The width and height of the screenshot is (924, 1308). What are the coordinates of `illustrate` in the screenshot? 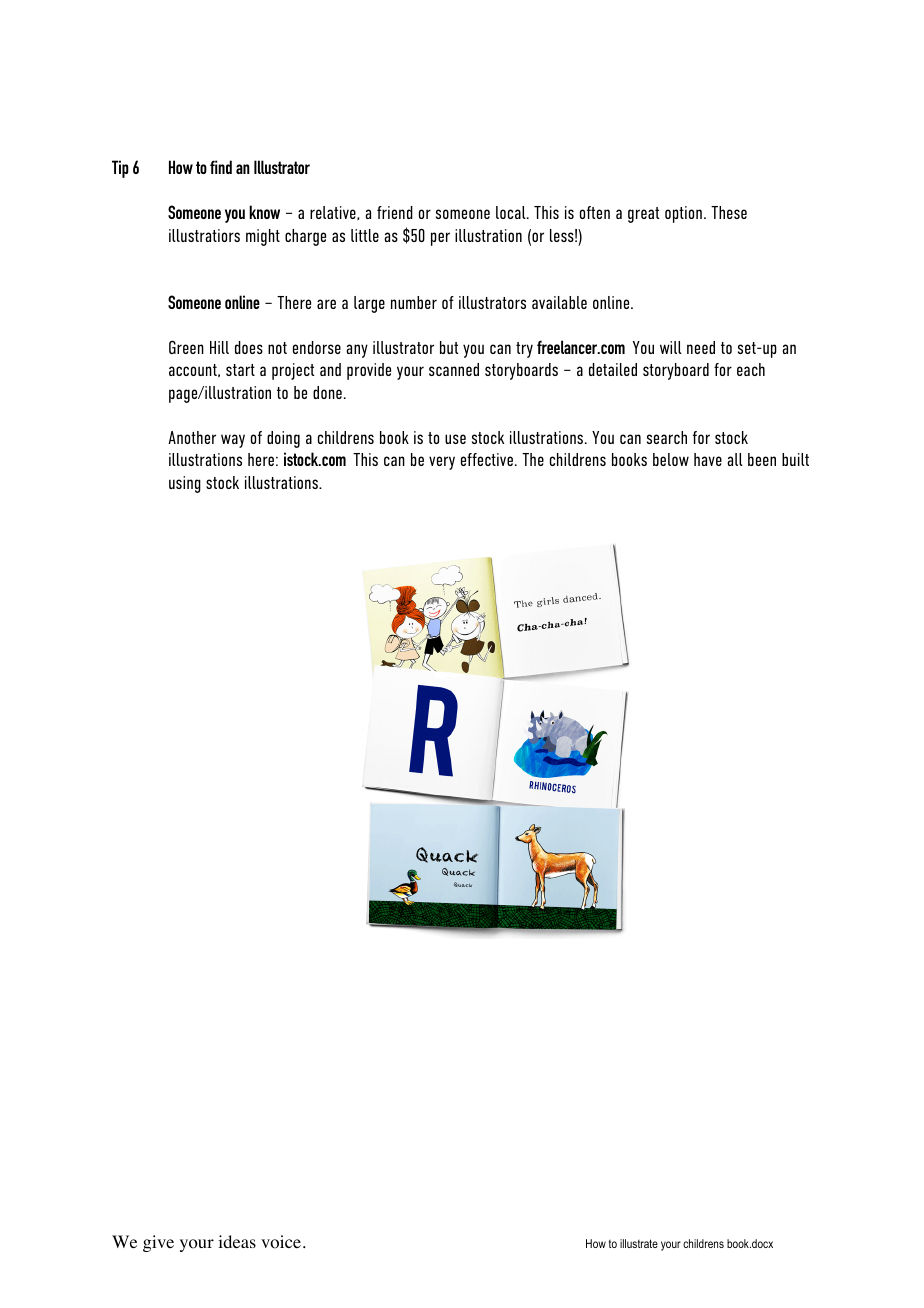 It's located at (639, 1243).
